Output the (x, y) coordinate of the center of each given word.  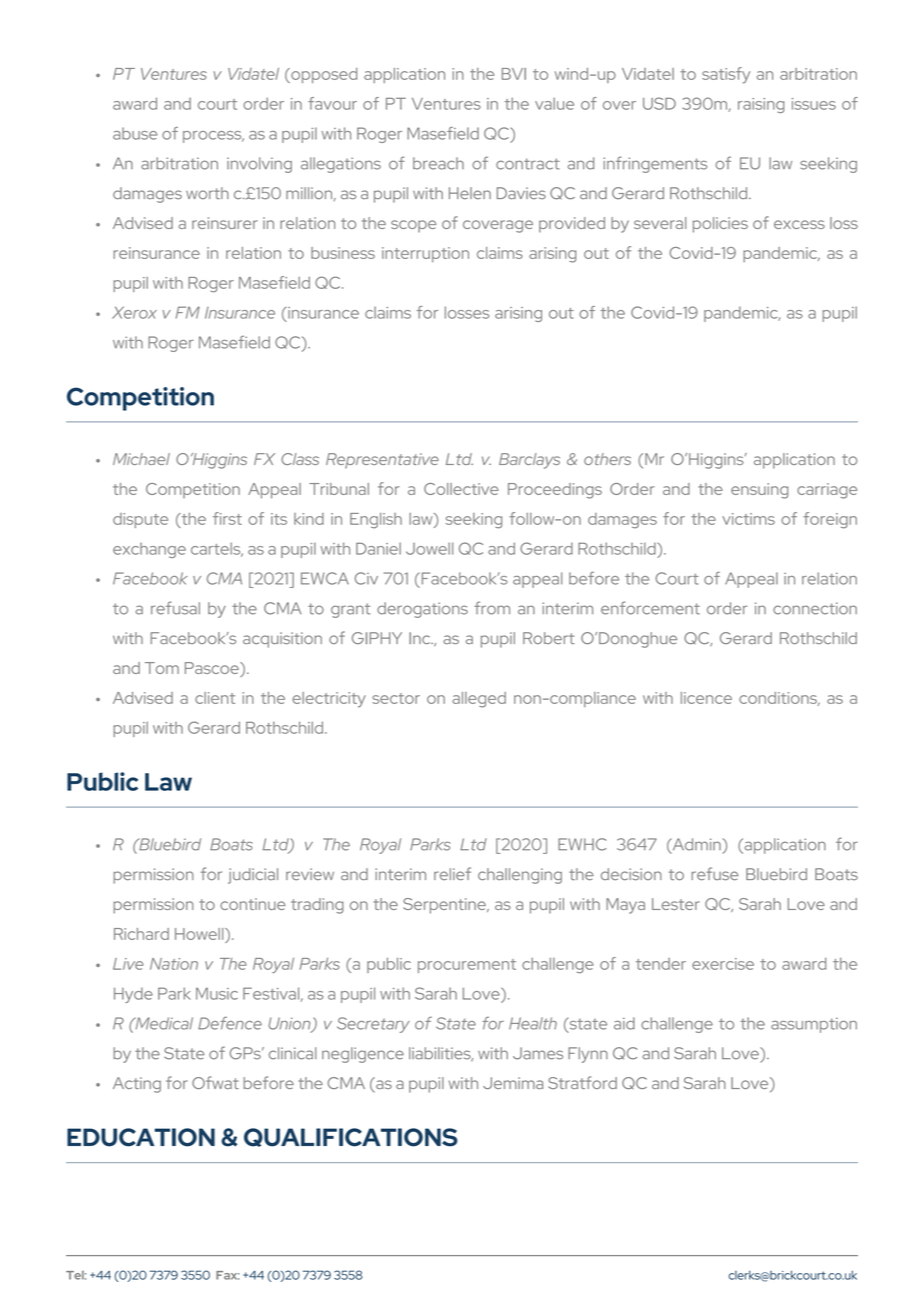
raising (761, 105)
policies (720, 225)
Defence (230, 1023)
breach (438, 163)
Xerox (134, 312)
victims (748, 519)
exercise (723, 964)
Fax (227, 1275)
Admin (695, 845)
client (215, 698)
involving (259, 165)
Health (533, 1023)
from (492, 608)
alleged (479, 700)
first (227, 518)
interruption (425, 254)
